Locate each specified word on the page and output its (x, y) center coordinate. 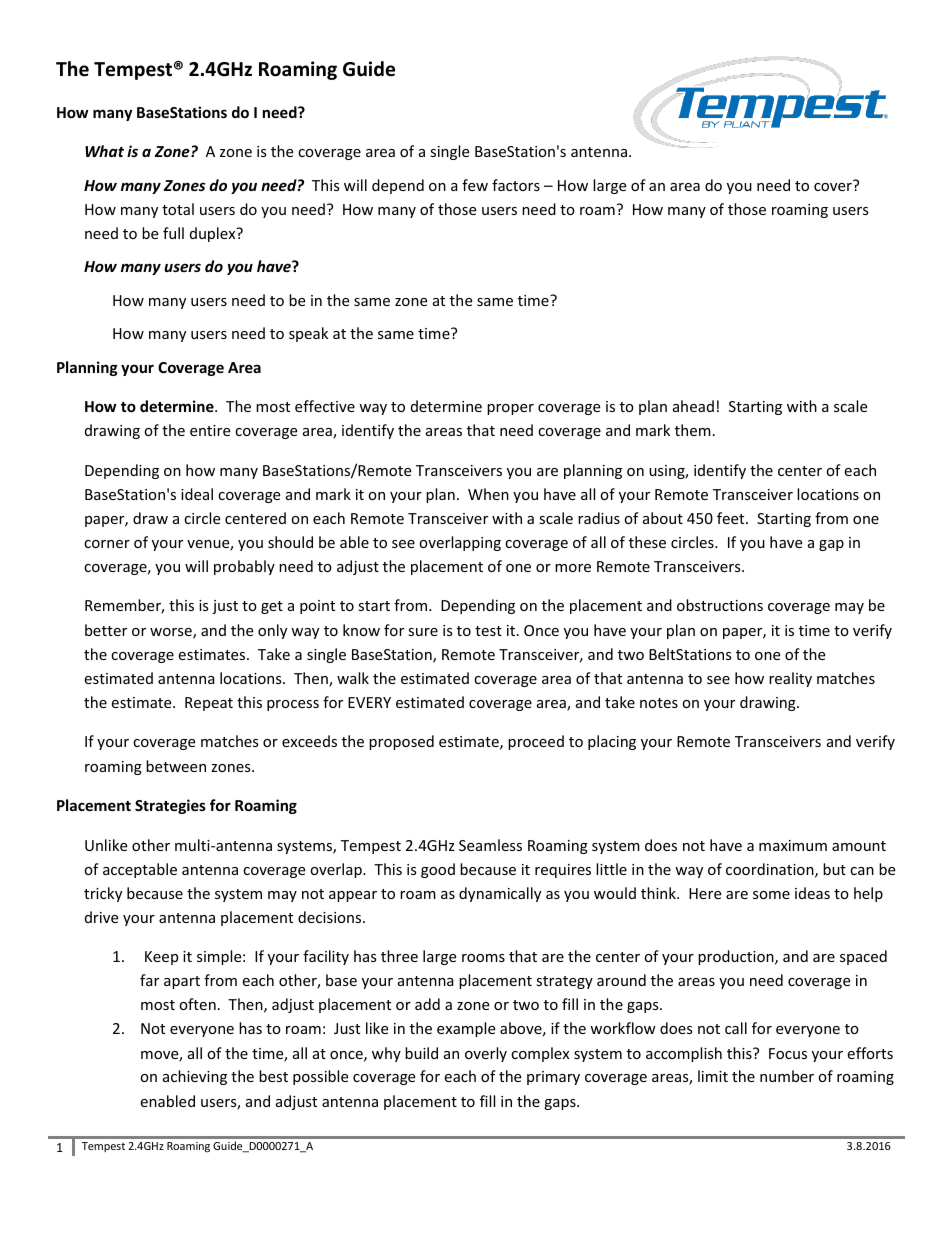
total (178, 209)
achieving (195, 1077)
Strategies (170, 806)
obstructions (720, 605)
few (475, 185)
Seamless (490, 845)
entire (210, 430)
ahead (693, 406)
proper (510, 409)
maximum (793, 845)
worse (172, 633)
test (488, 631)
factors (516, 185)
